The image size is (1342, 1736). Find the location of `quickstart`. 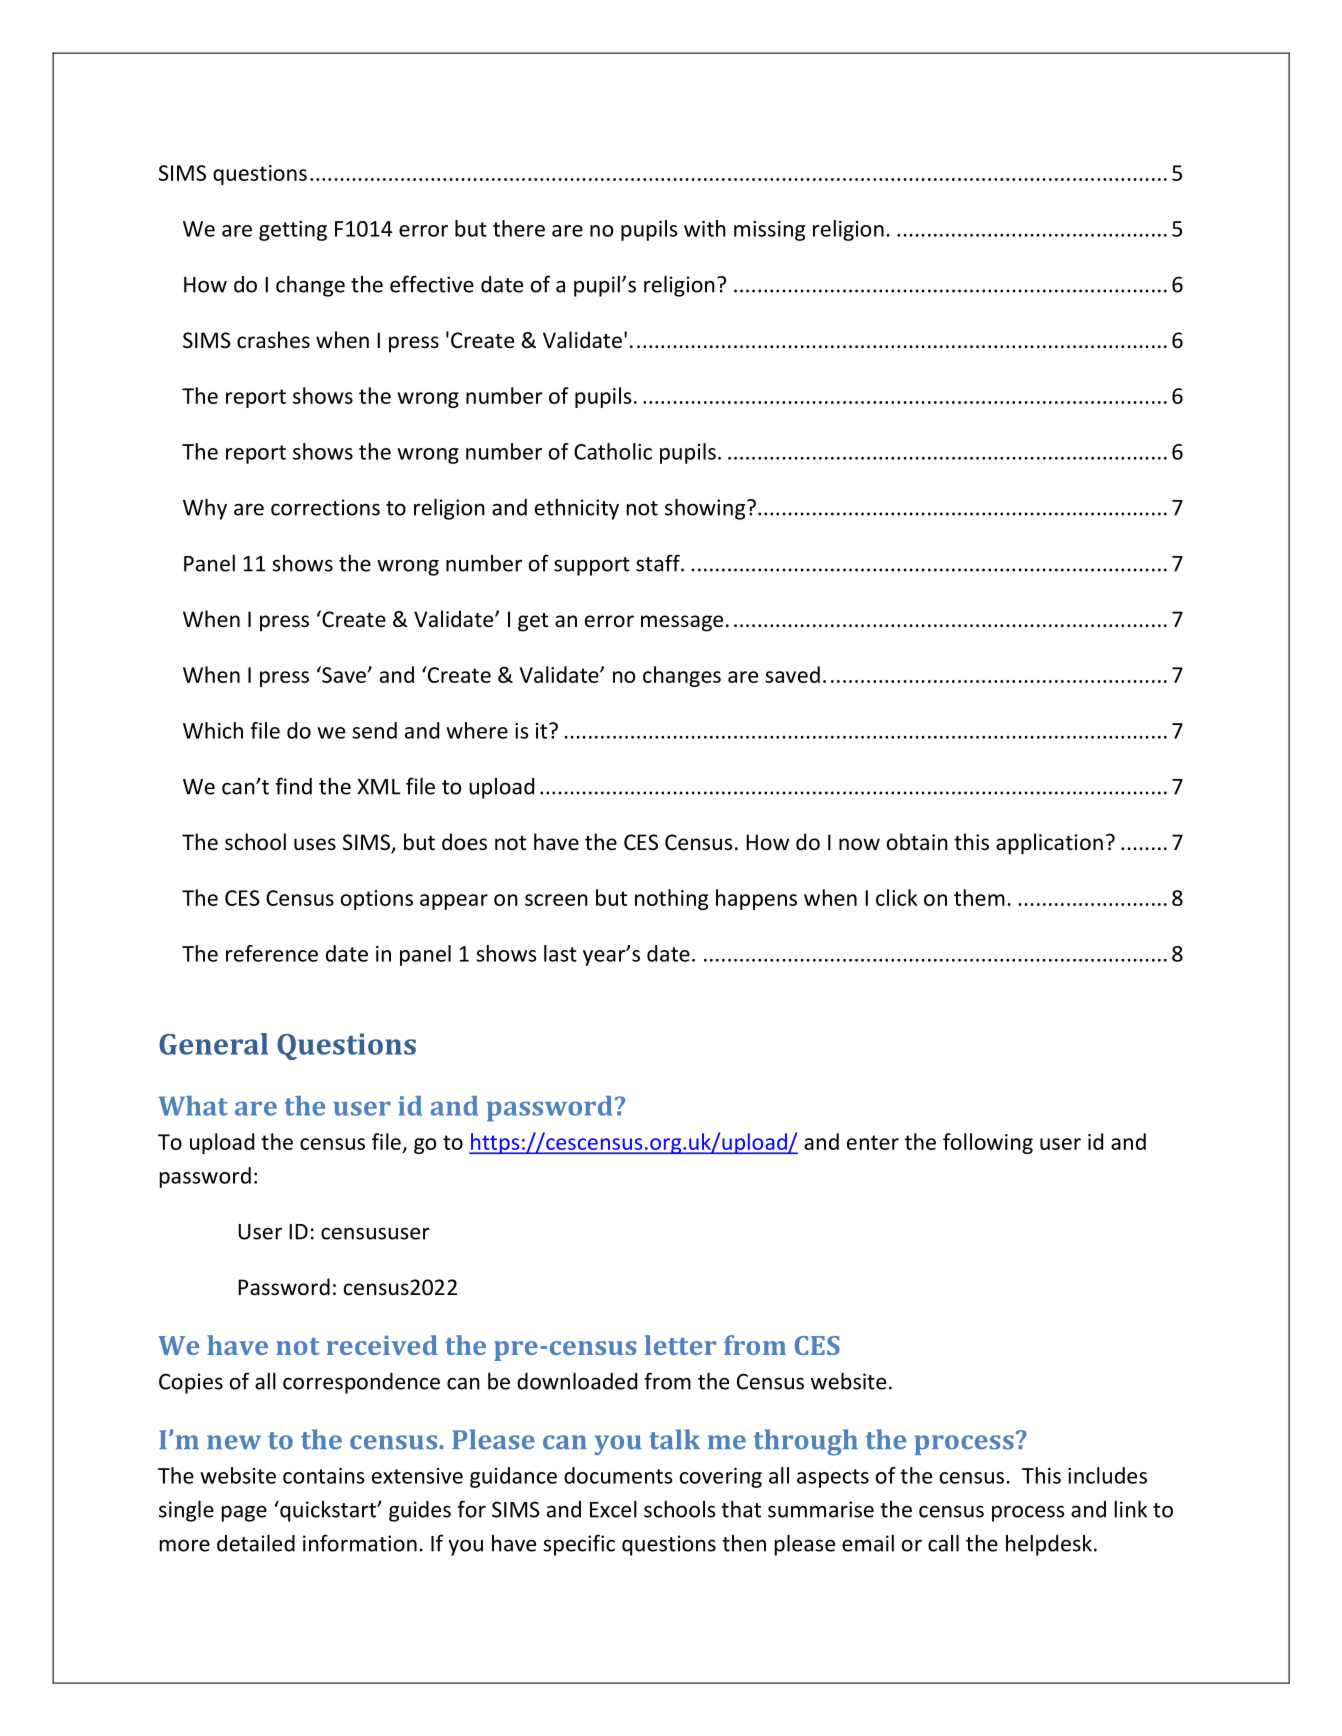

quickstart is located at coordinates (328, 1511).
